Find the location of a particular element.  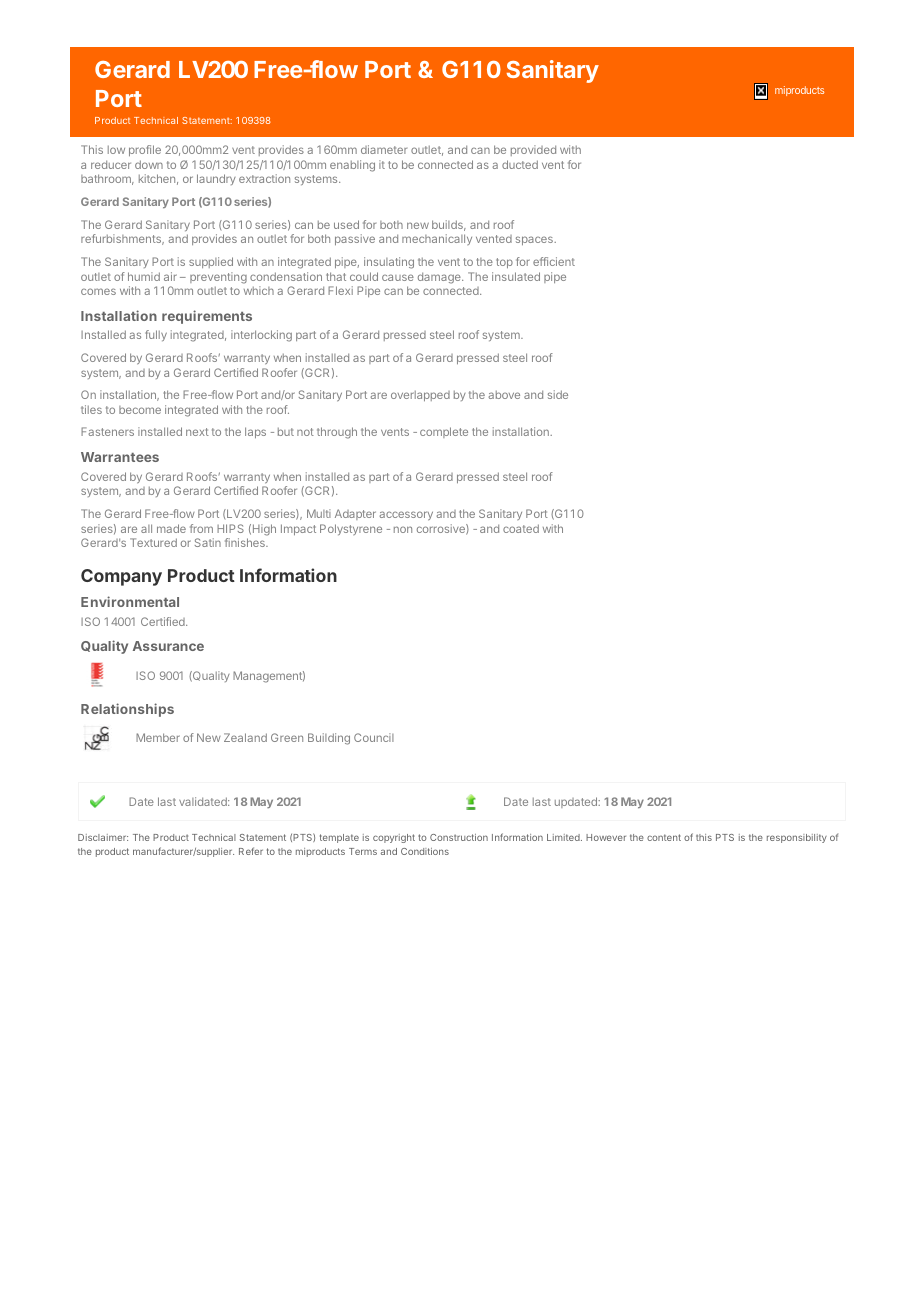

diameter is located at coordinates (384, 149).
